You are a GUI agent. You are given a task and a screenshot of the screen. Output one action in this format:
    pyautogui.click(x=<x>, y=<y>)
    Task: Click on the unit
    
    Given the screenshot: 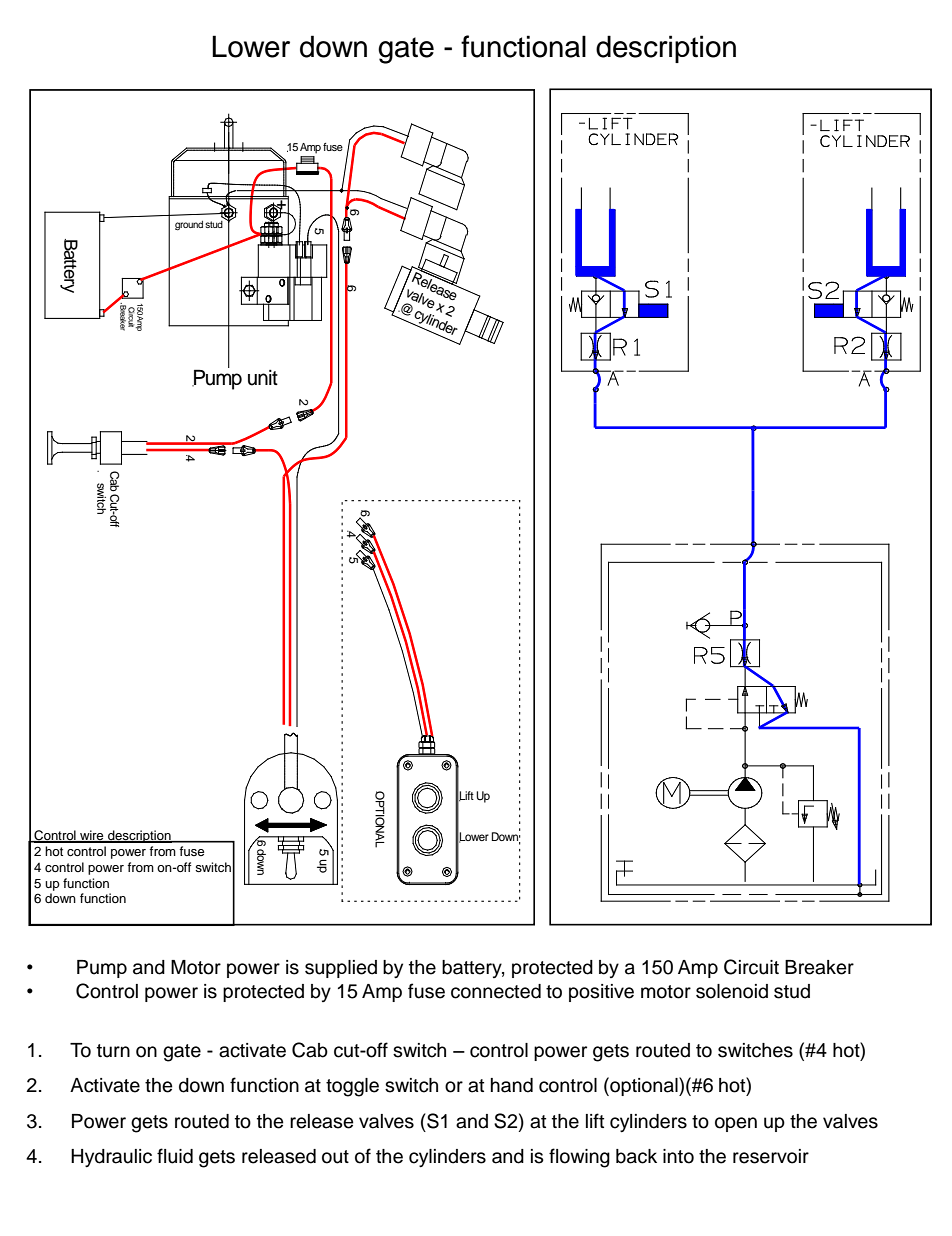 What is the action you would take?
    pyautogui.click(x=263, y=378)
